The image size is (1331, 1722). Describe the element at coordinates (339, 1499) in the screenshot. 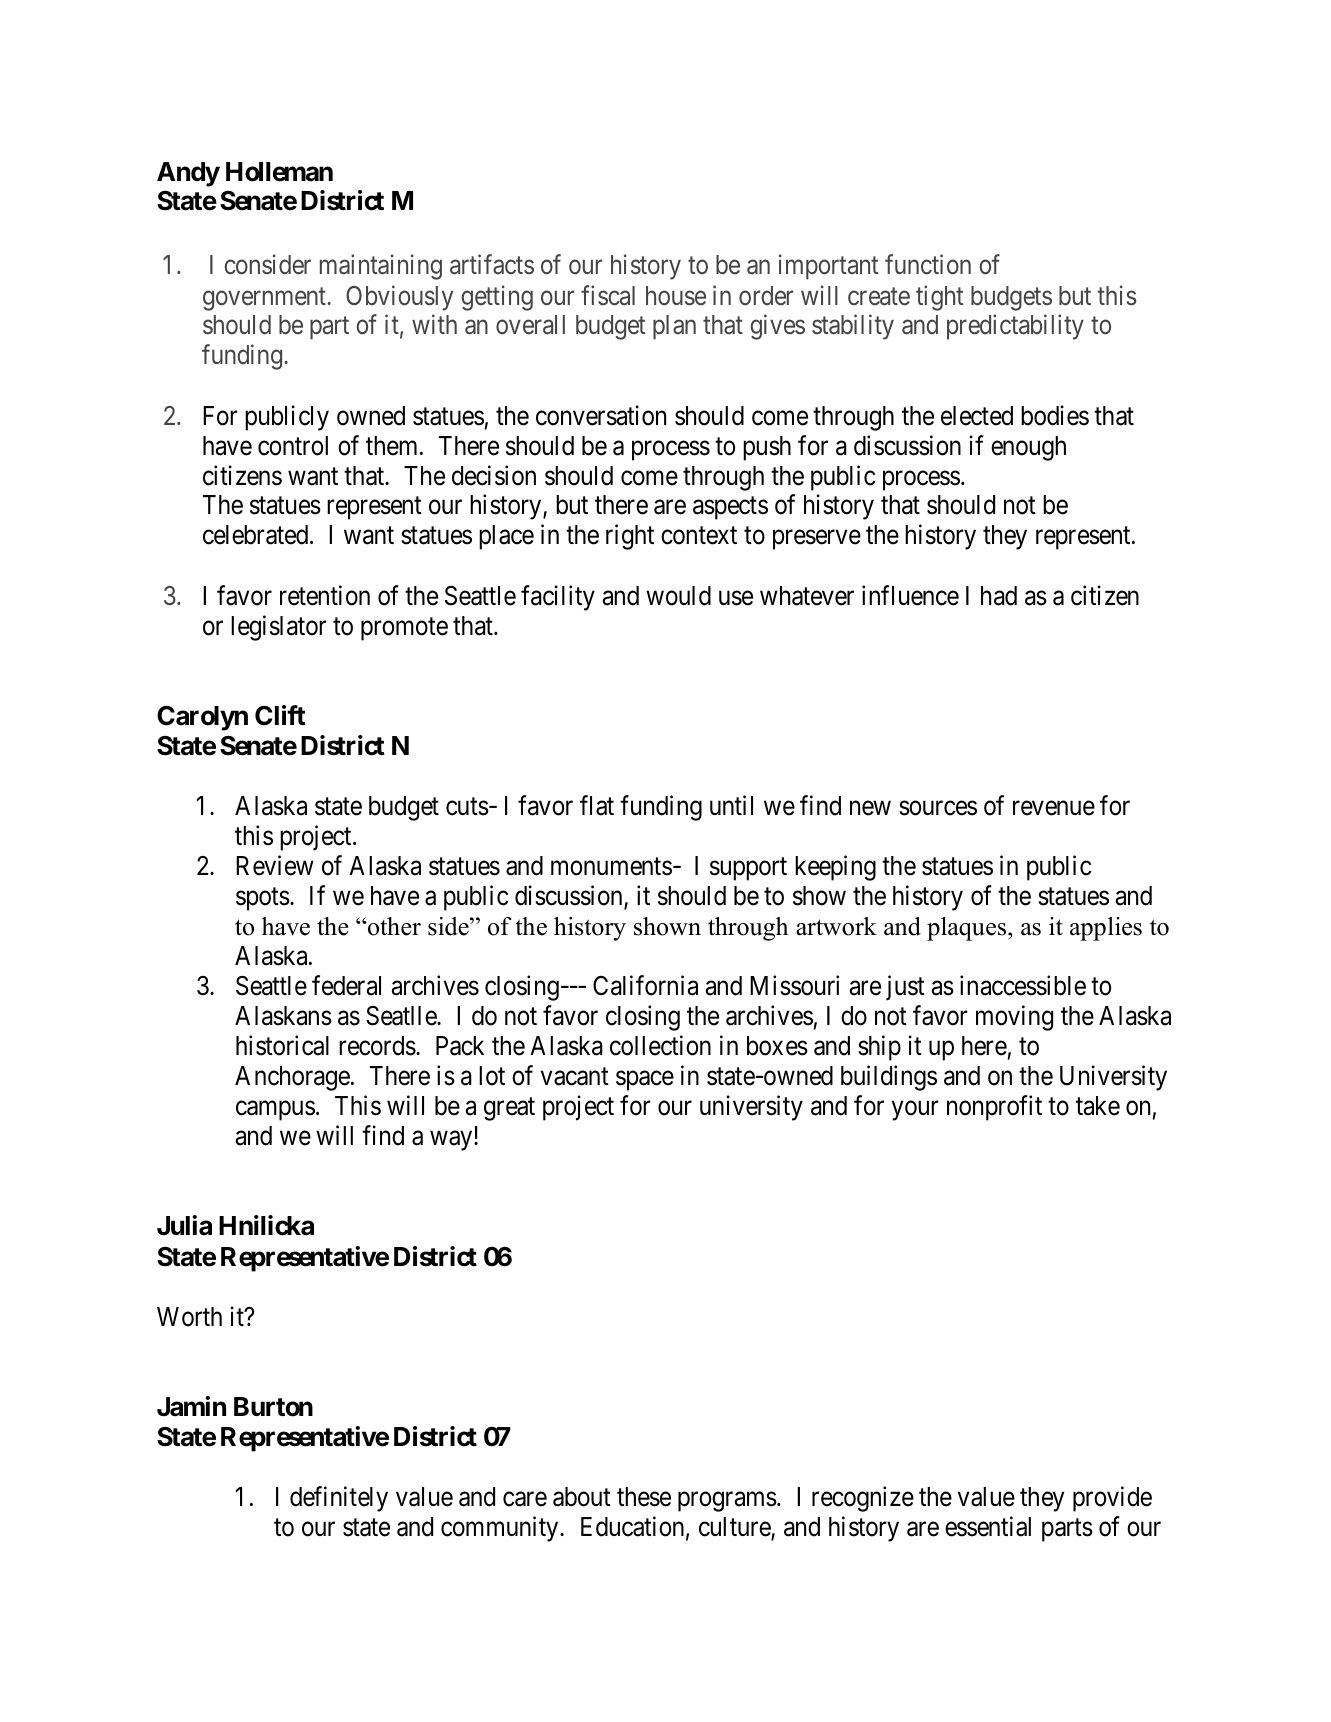

I see `definitely` at that location.
